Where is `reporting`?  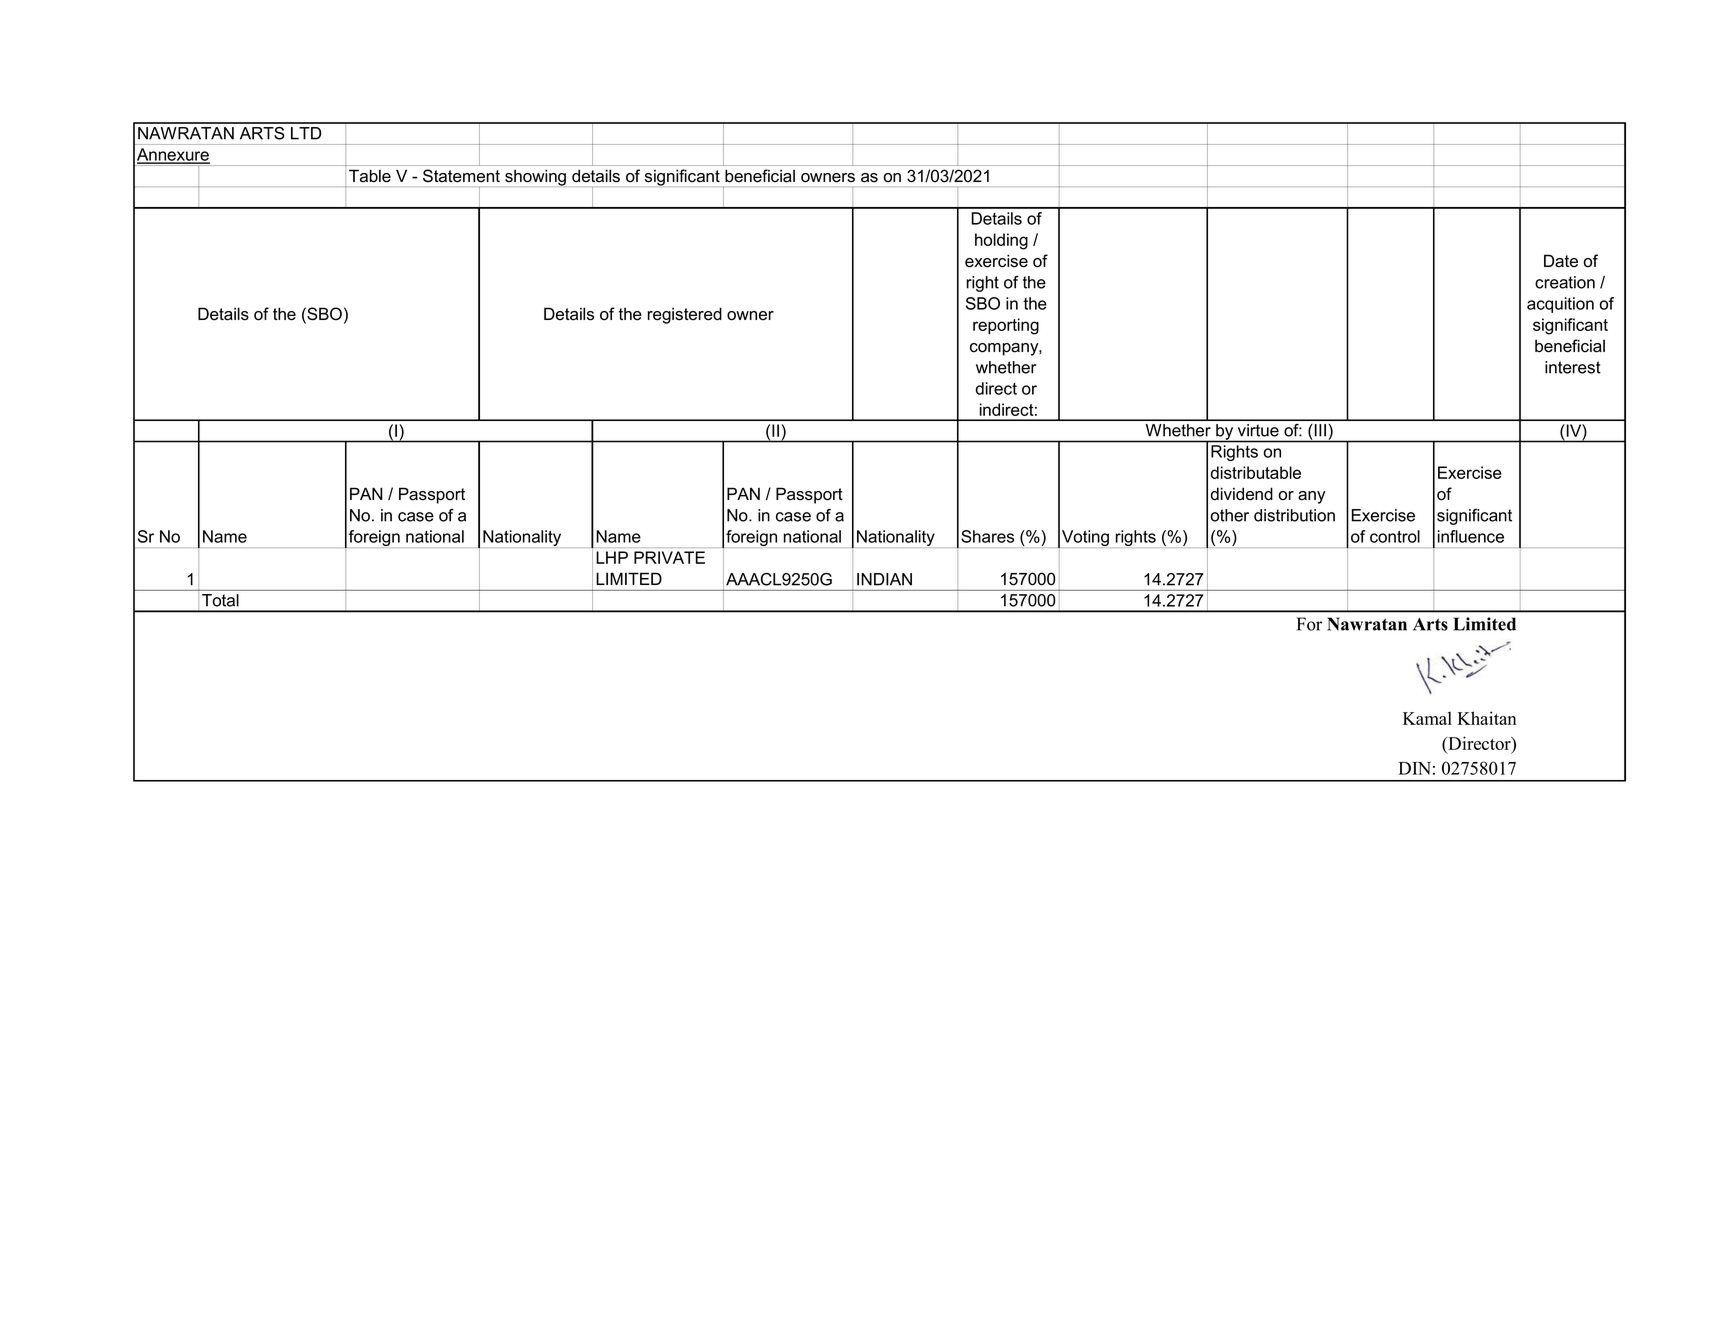
reporting is located at coordinates (1006, 326).
